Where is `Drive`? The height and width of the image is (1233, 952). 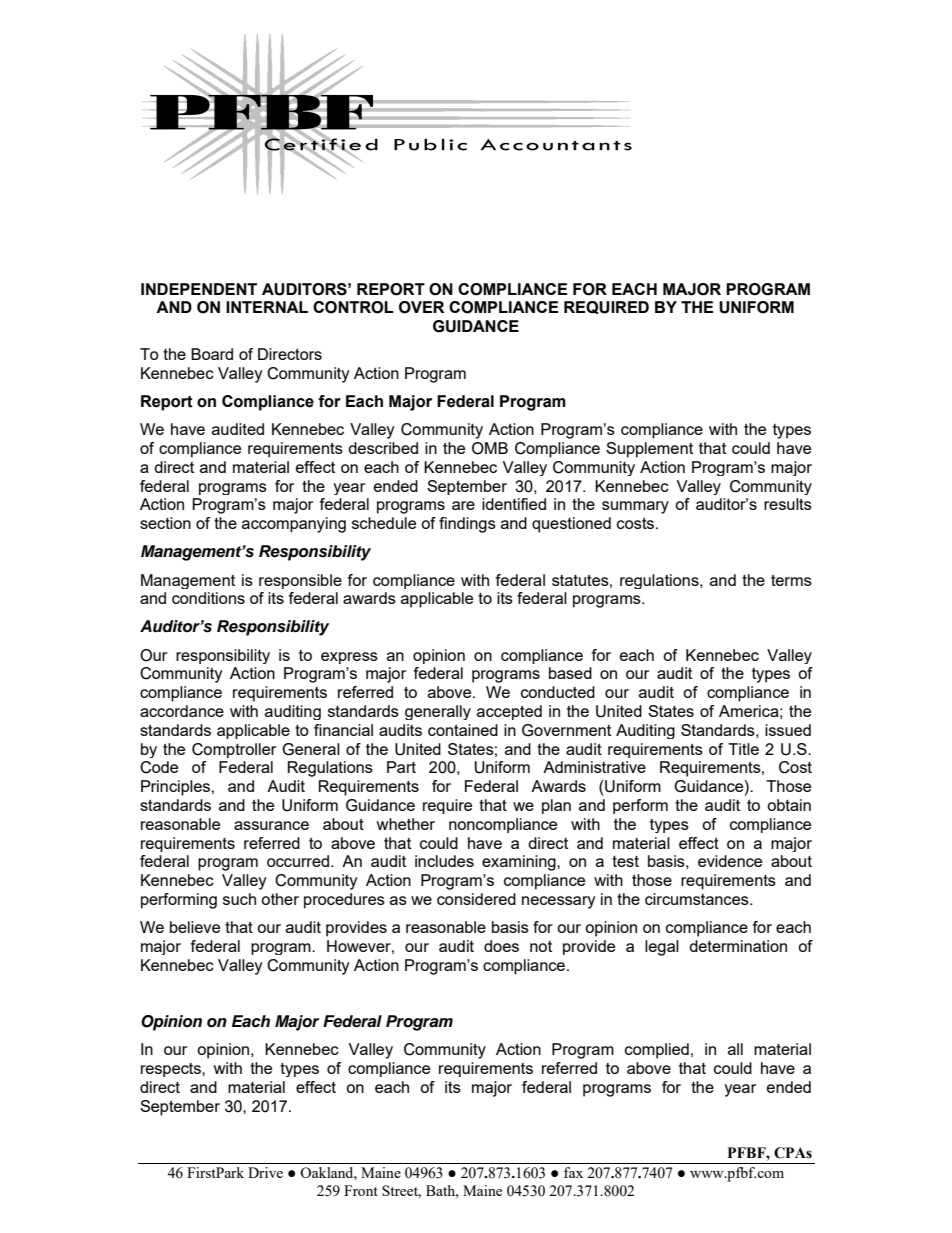 Drive is located at coordinates (265, 1172).
